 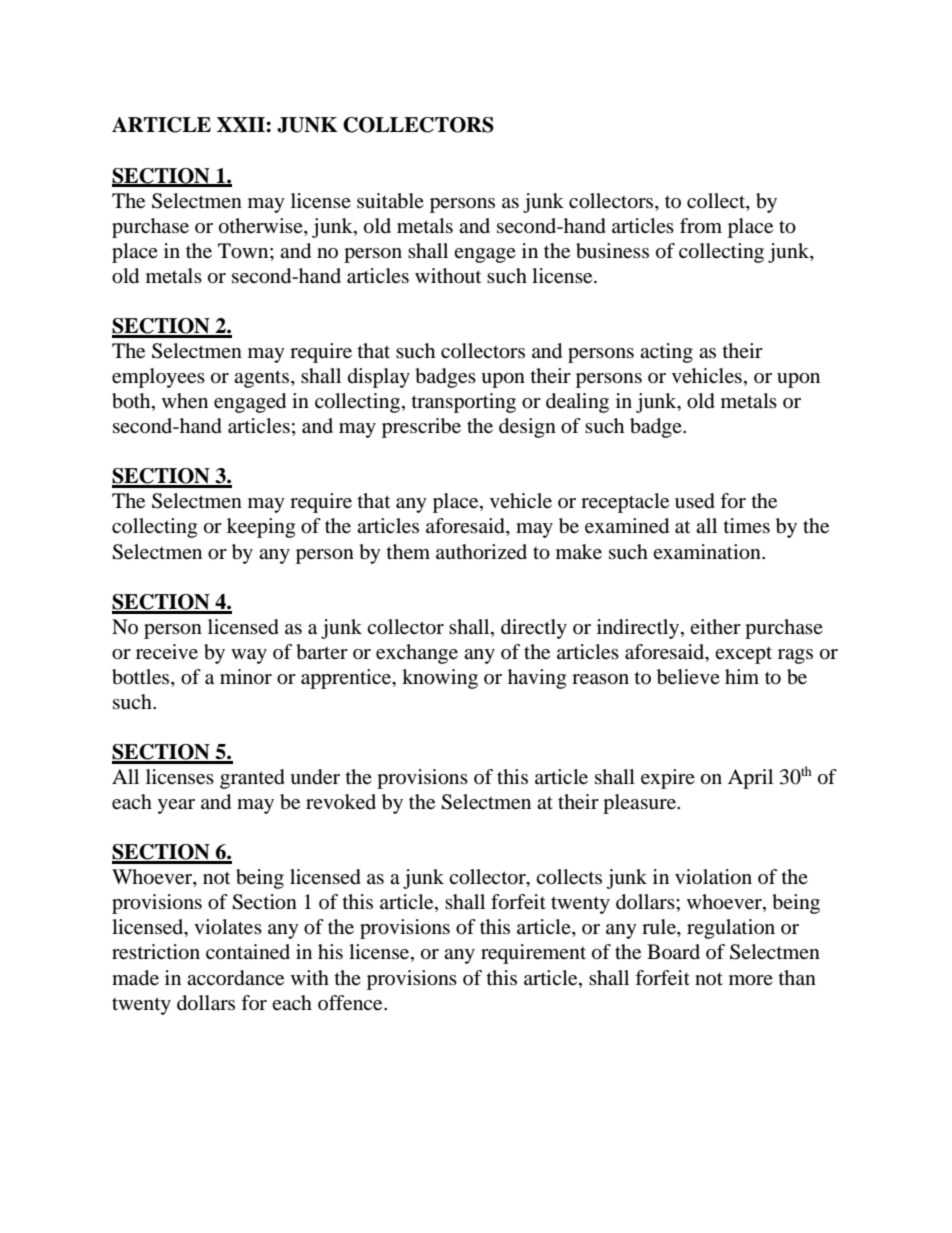 I want to click on suitable, so click(x=390, y=201).
